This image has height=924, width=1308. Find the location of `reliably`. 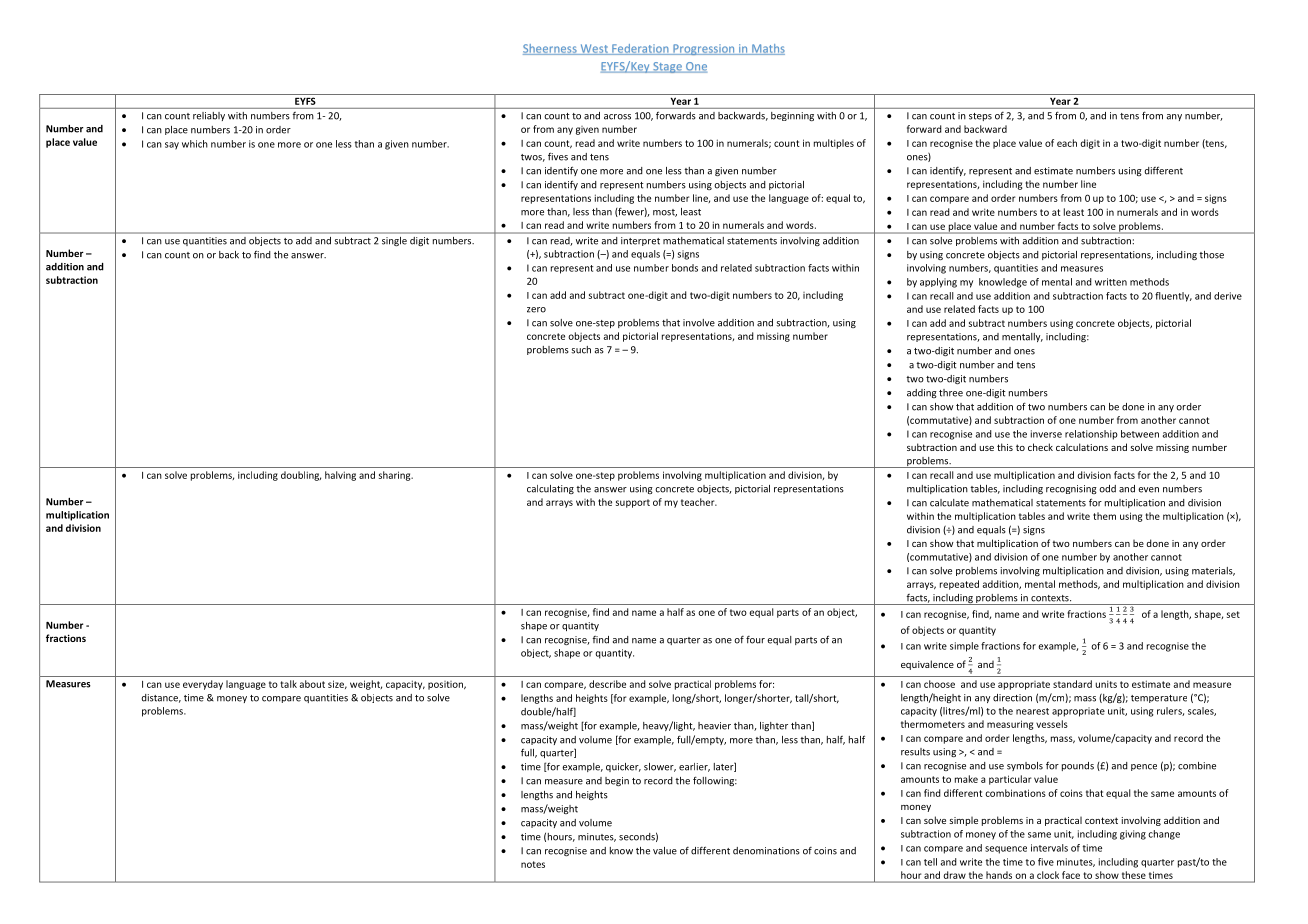

reliably is located at coordinates (209, 116).
